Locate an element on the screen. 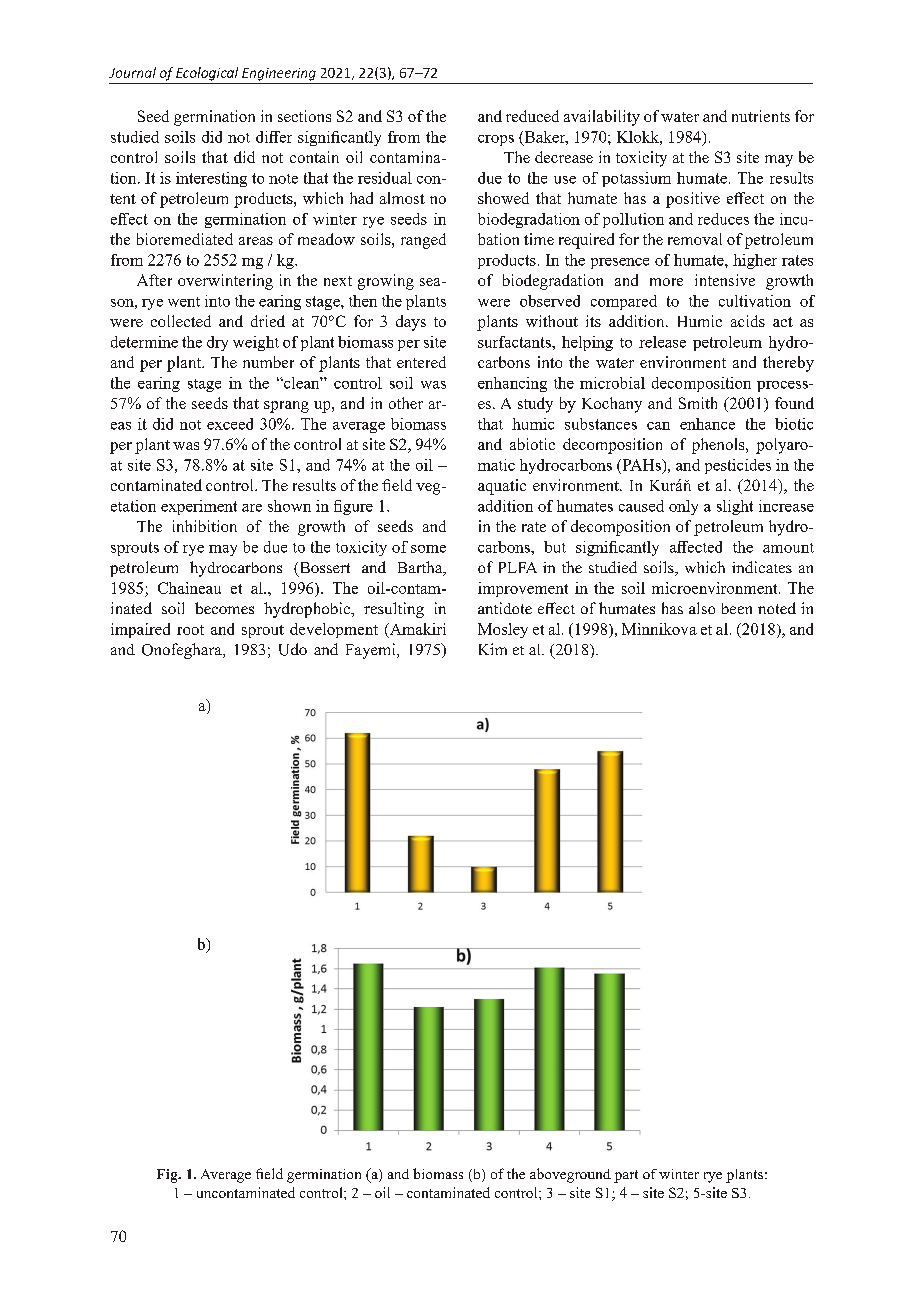 This screenshot has width=924, height=1308. part is located at coordinates (626, 1176).
